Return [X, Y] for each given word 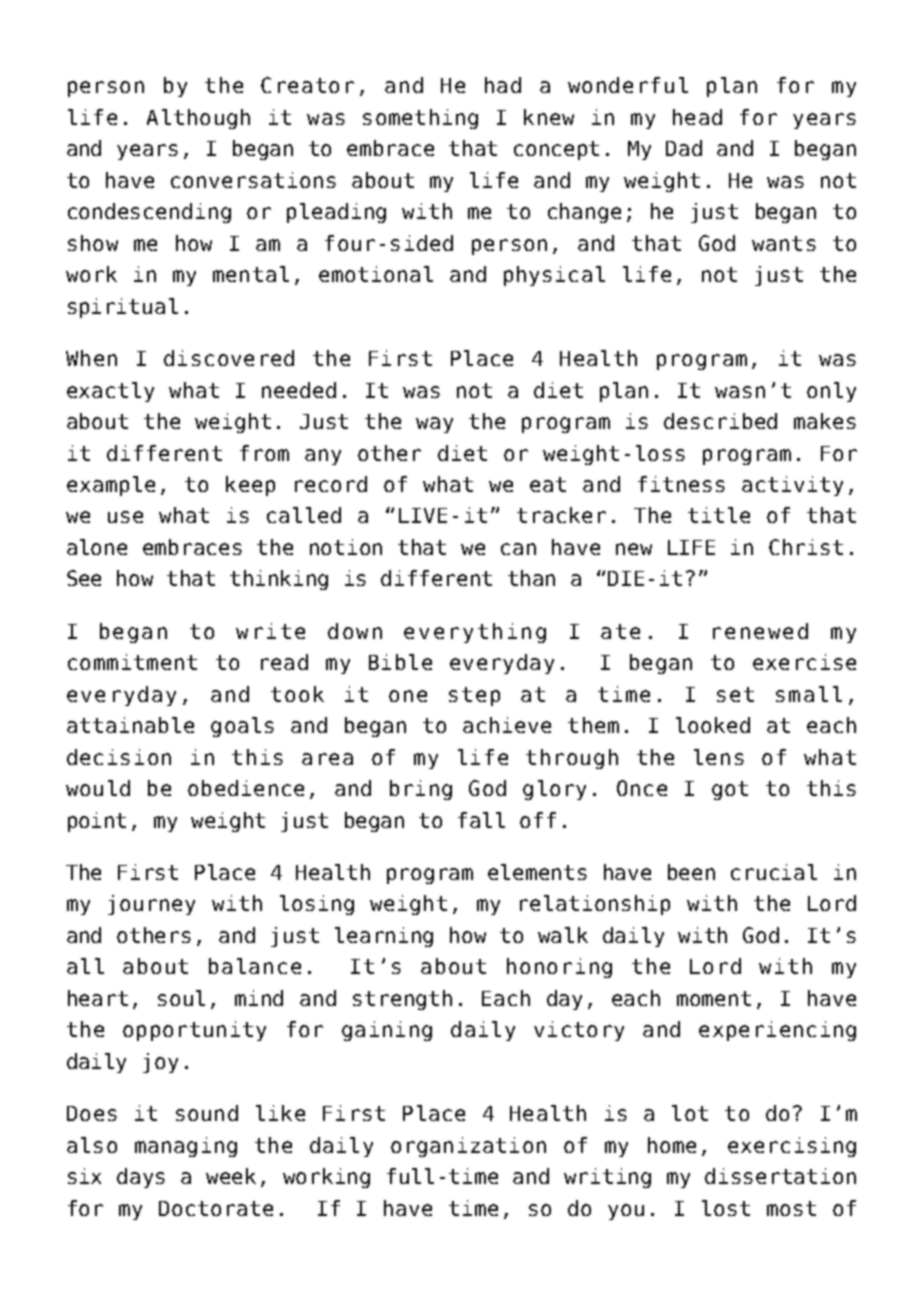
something [420, 119]
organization [468, 1147]
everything [475, 633]
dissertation [780, 1176]
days [141, 1178]
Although [198, 119]
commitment [132, 662]
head [697, 117]
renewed [760, 631]
